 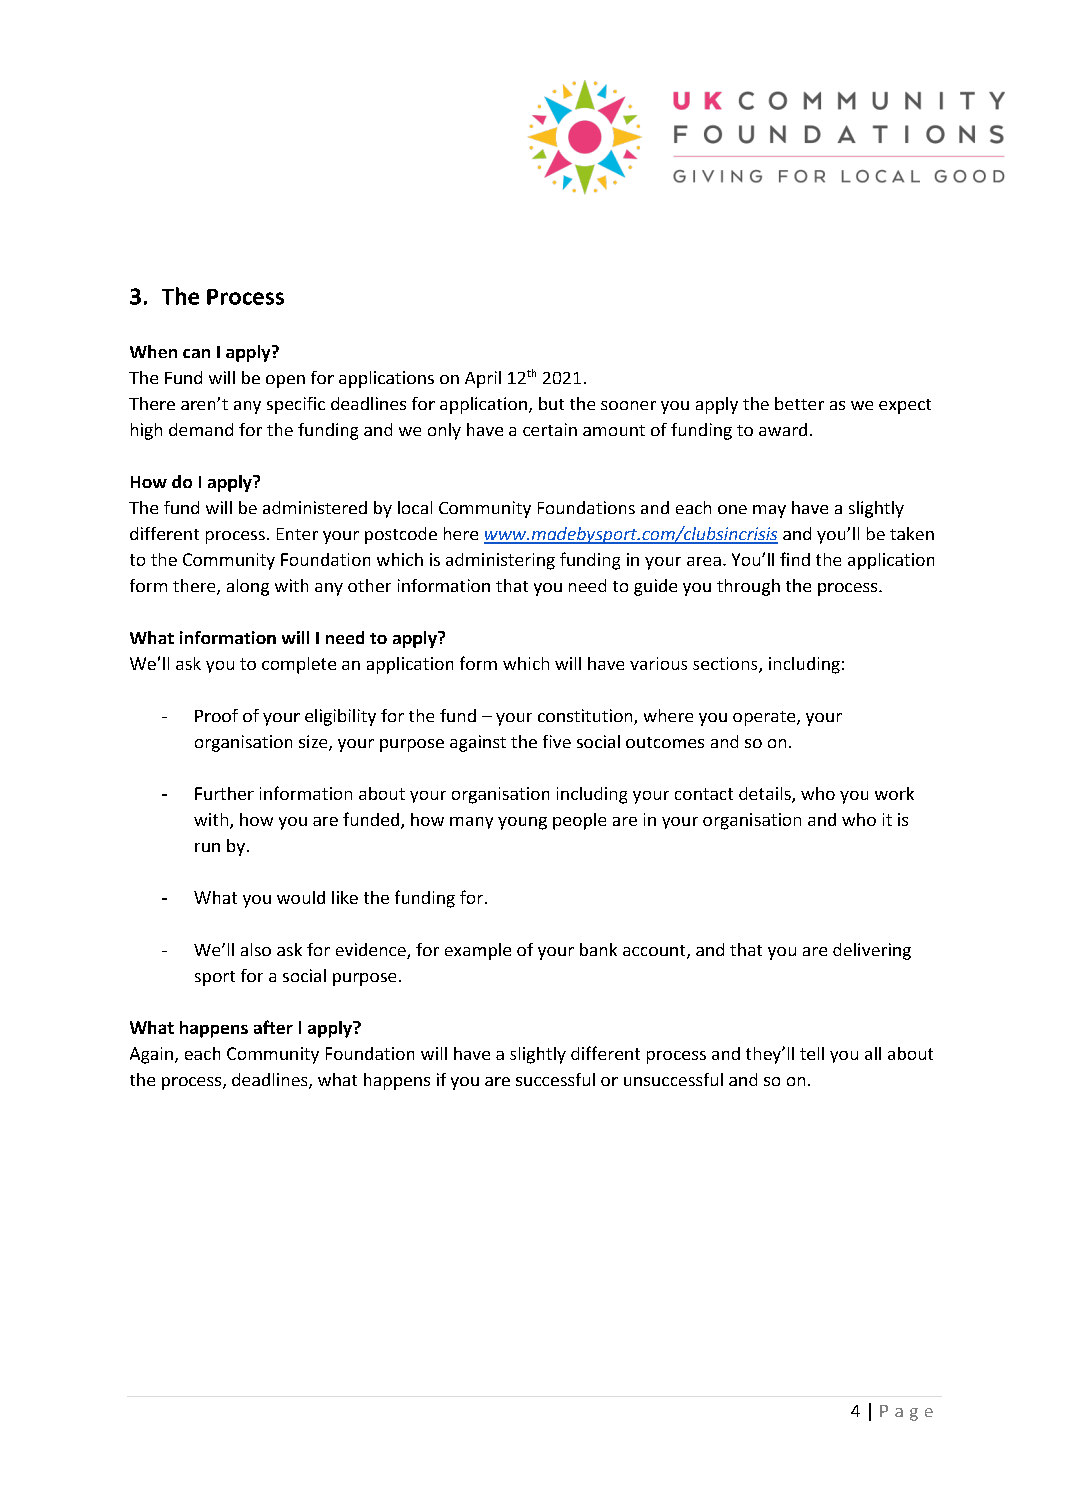 What do you see at coordinates (586, 717) in the screenshot?
I see `constitution` at bounding box center [586, 717].
